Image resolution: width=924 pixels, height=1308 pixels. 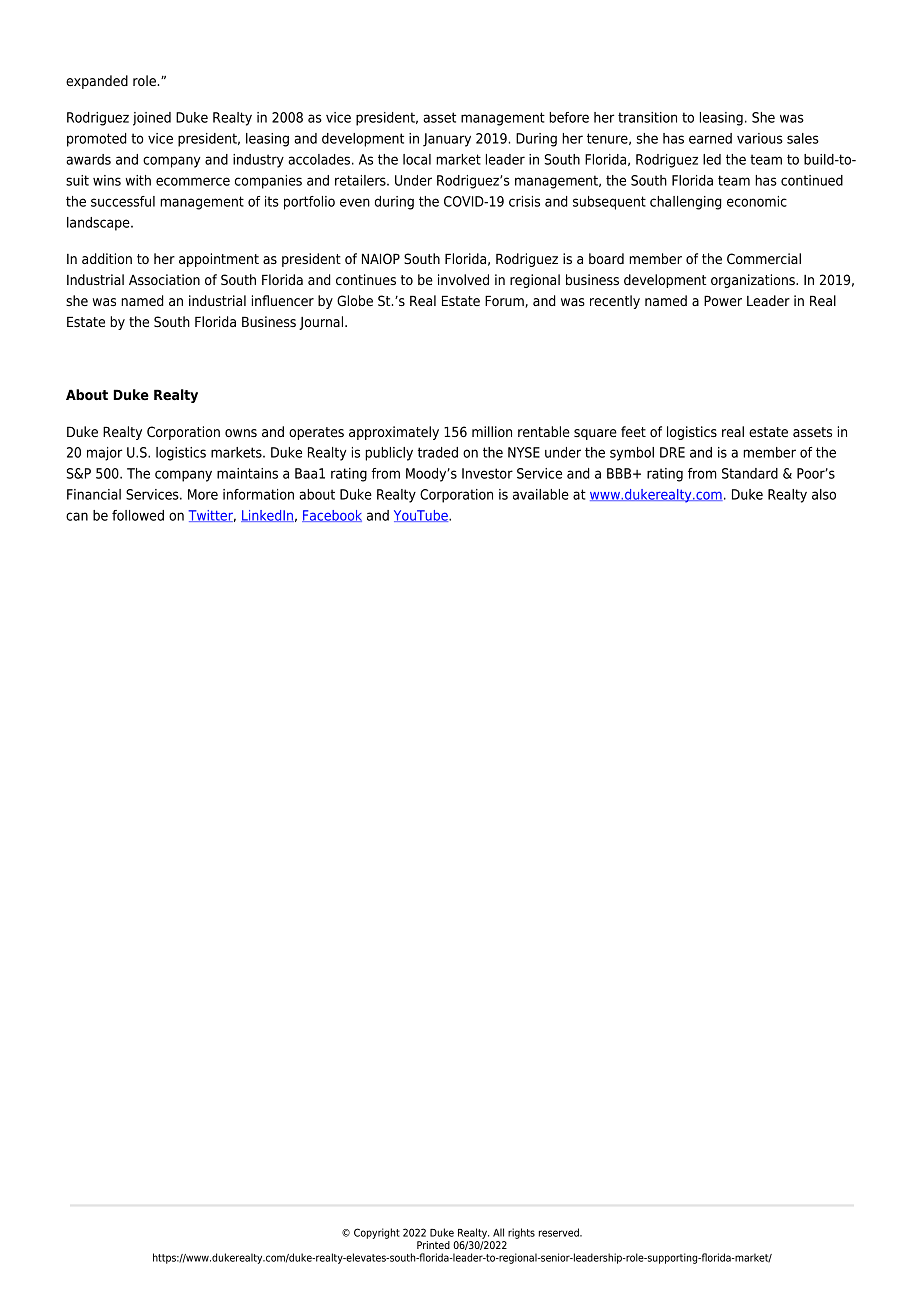 What do you see at coordinates (152, 119) in the image?
I see `joined` at bounding box center [152, 119].
